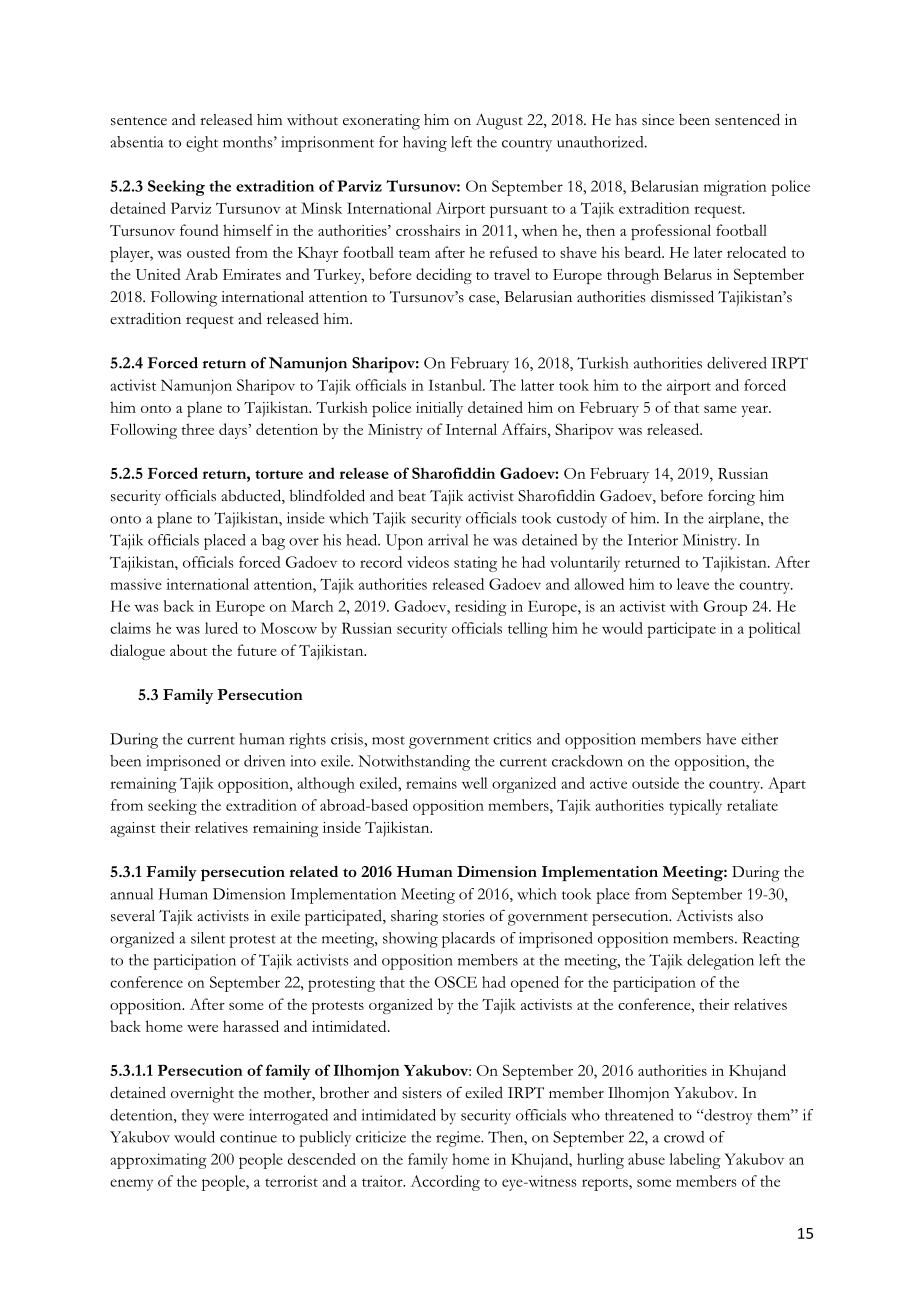 Image resolution: width=924 pixels, height=1308 pixels. I want to click on delegation, so click(720, 962).
